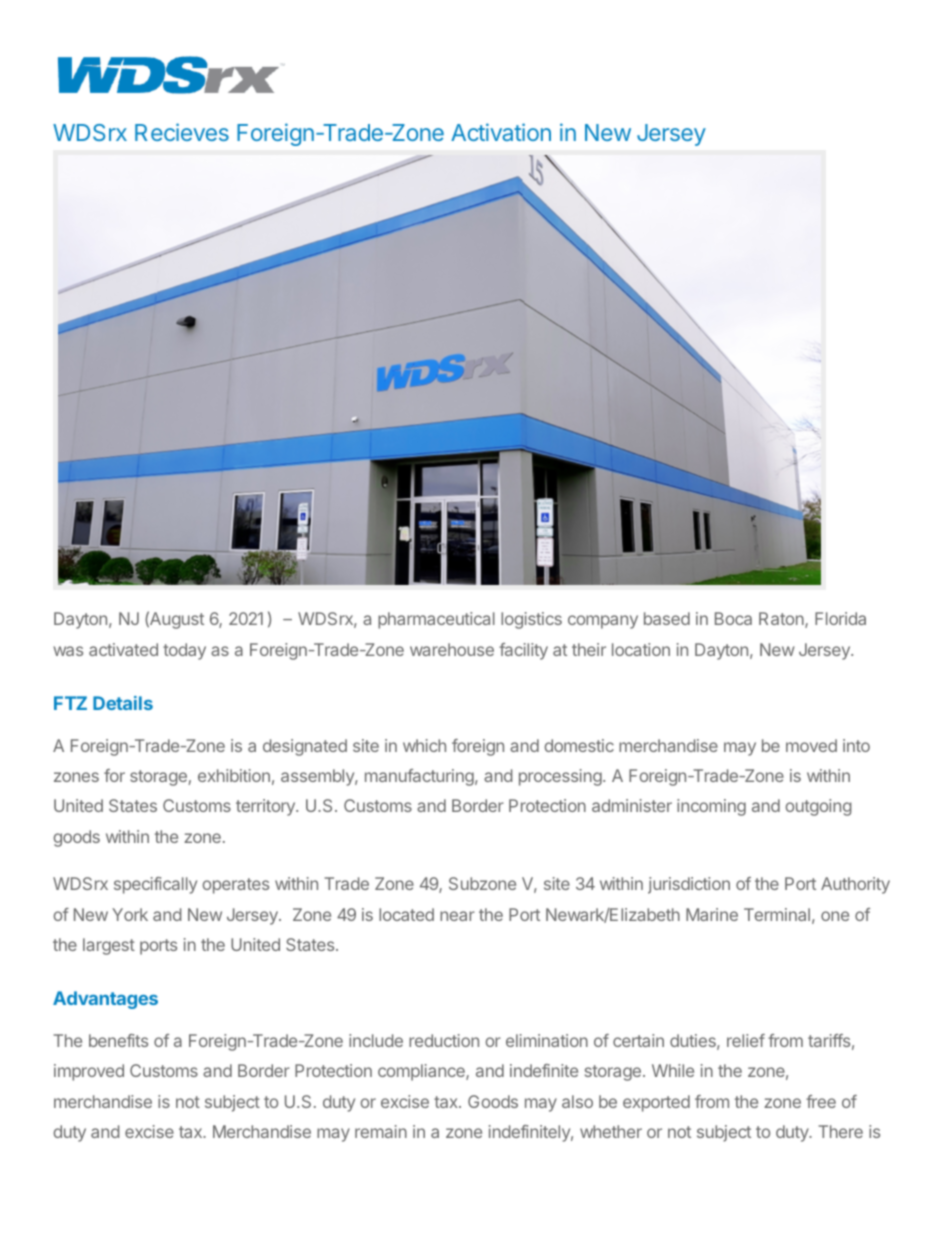  I want to click on Boca, so click(733, 618).
